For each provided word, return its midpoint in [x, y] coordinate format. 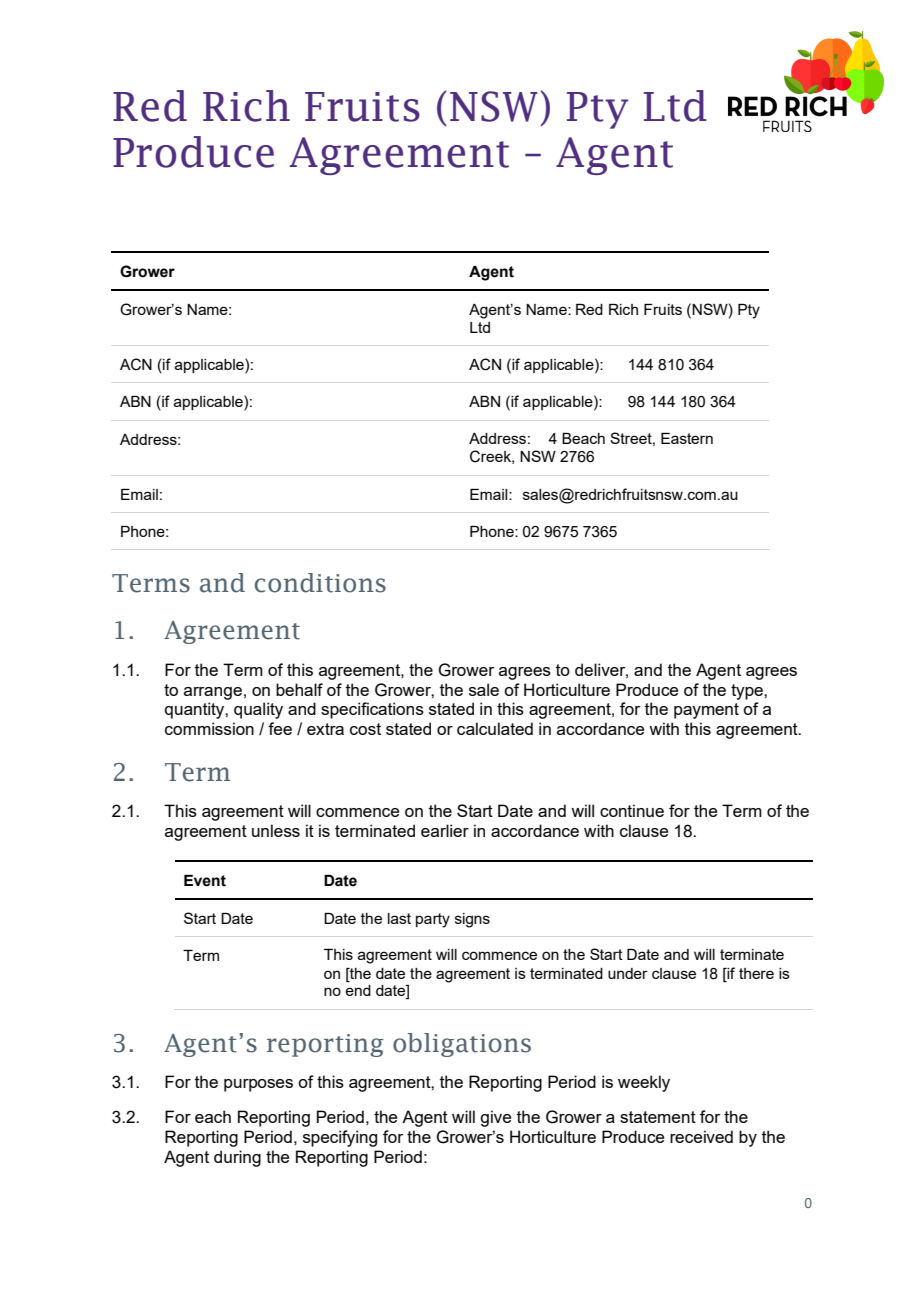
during [237, 1158]
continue [632, 810]
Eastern [687, 438]
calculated [495, 728]
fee [280, 728]
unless [276, 830]
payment [706, 711]
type [748, 692]
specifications [372, 710]
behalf [299, 689]
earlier [445, 830]
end [358, 990]
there [756, 973]
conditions [320, 583]
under [628, 973]
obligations [462, 1045]
